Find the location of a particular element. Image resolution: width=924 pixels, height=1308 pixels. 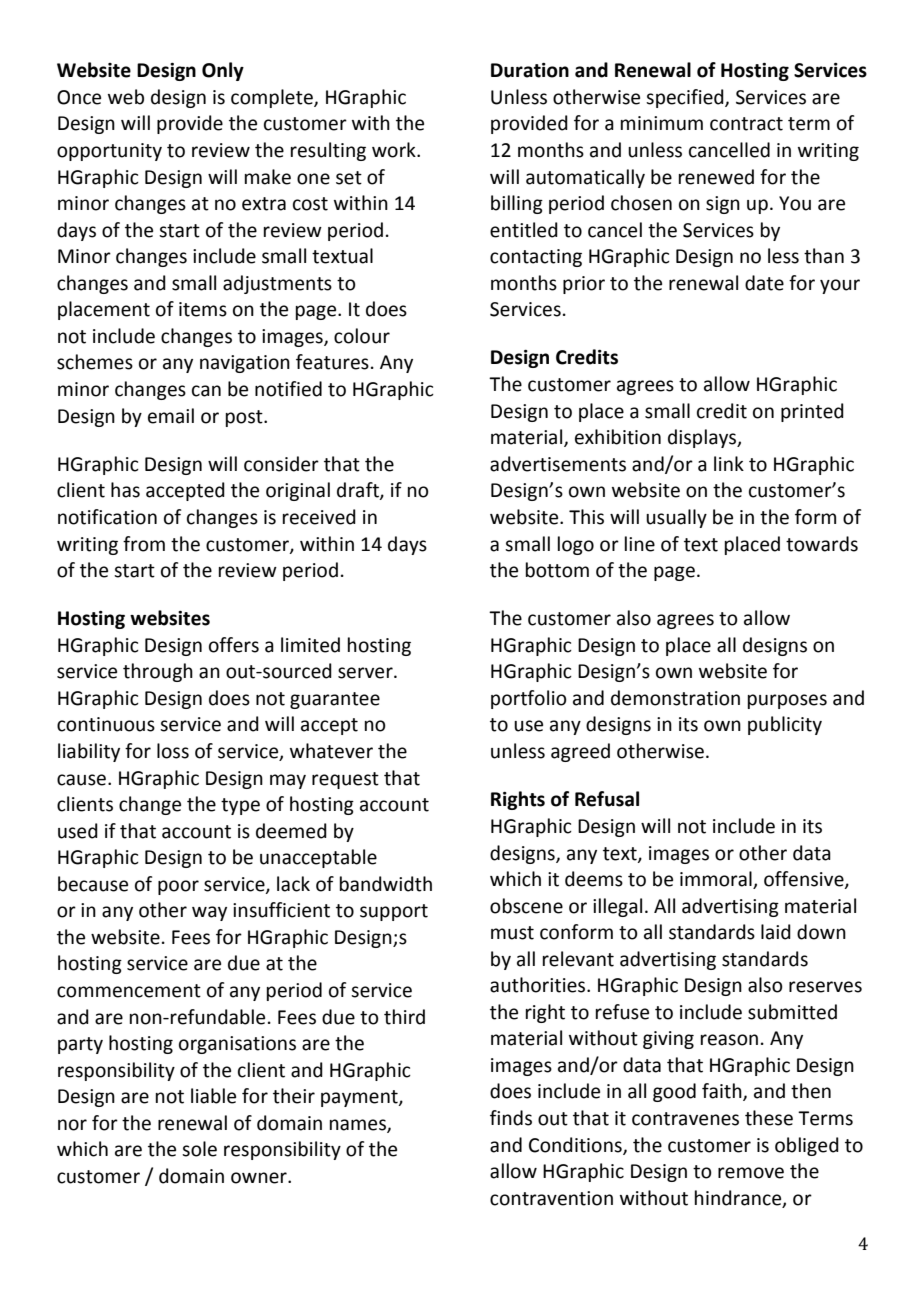

server is located at coordinates (366, 673).
